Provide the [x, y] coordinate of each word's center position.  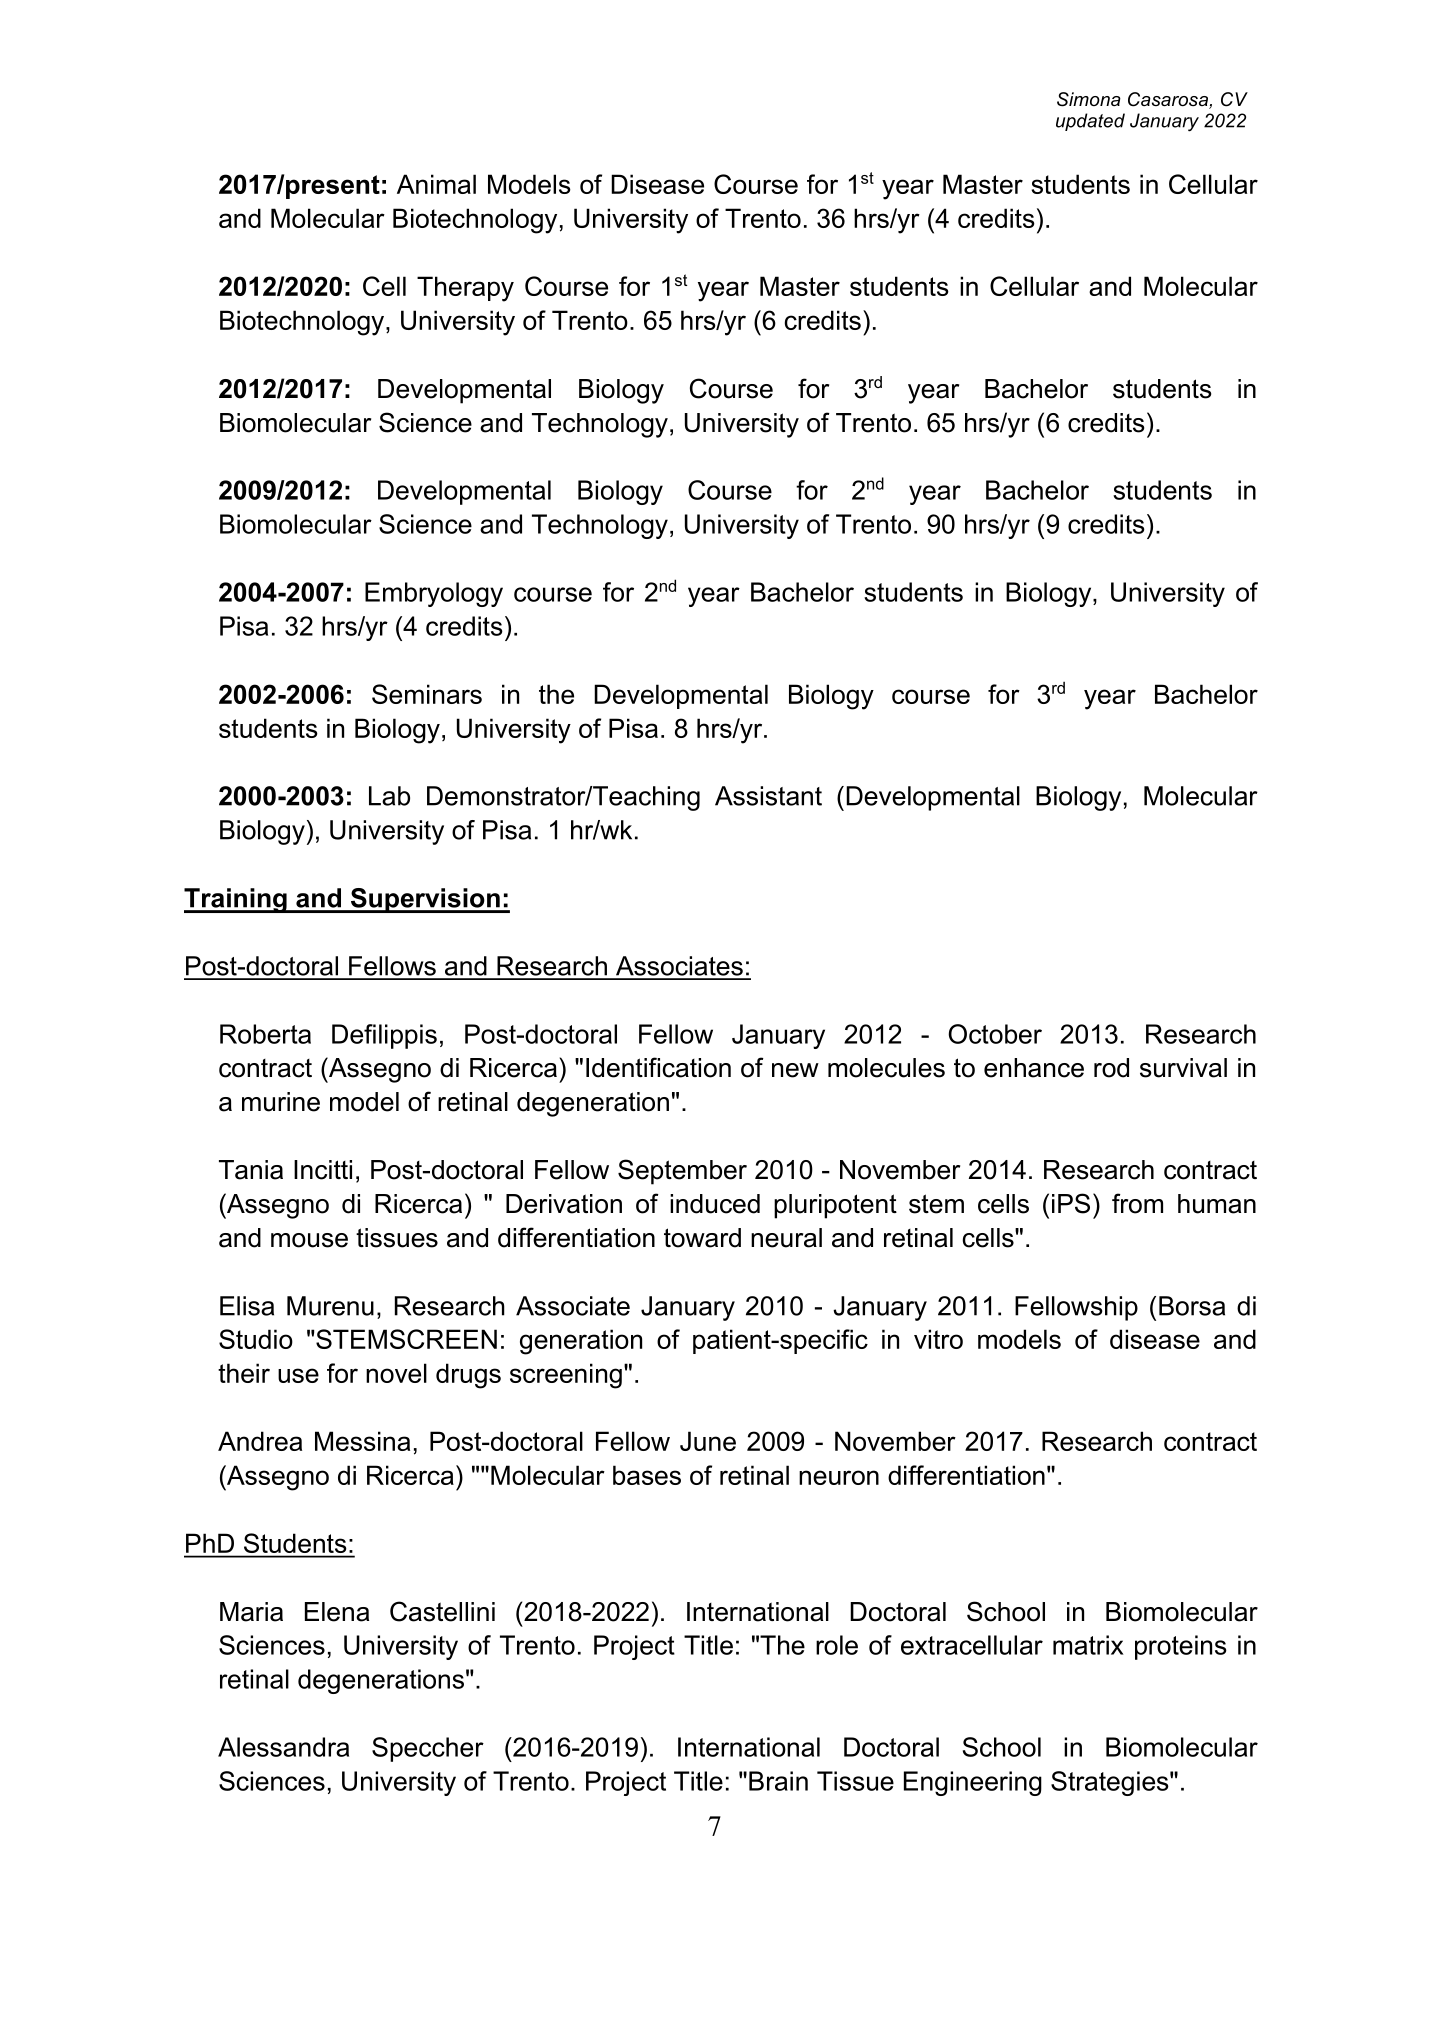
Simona [1089, 99]
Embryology [434, 594]
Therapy [465, 289]
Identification [658, 1067]
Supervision [425, 900]
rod [1111, 1068]
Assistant [768, 796]
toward [702, 1238]
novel [396, 1373]
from [1137, 1203]
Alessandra [283, 1747]
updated [1090, 122]
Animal [436, 184]
